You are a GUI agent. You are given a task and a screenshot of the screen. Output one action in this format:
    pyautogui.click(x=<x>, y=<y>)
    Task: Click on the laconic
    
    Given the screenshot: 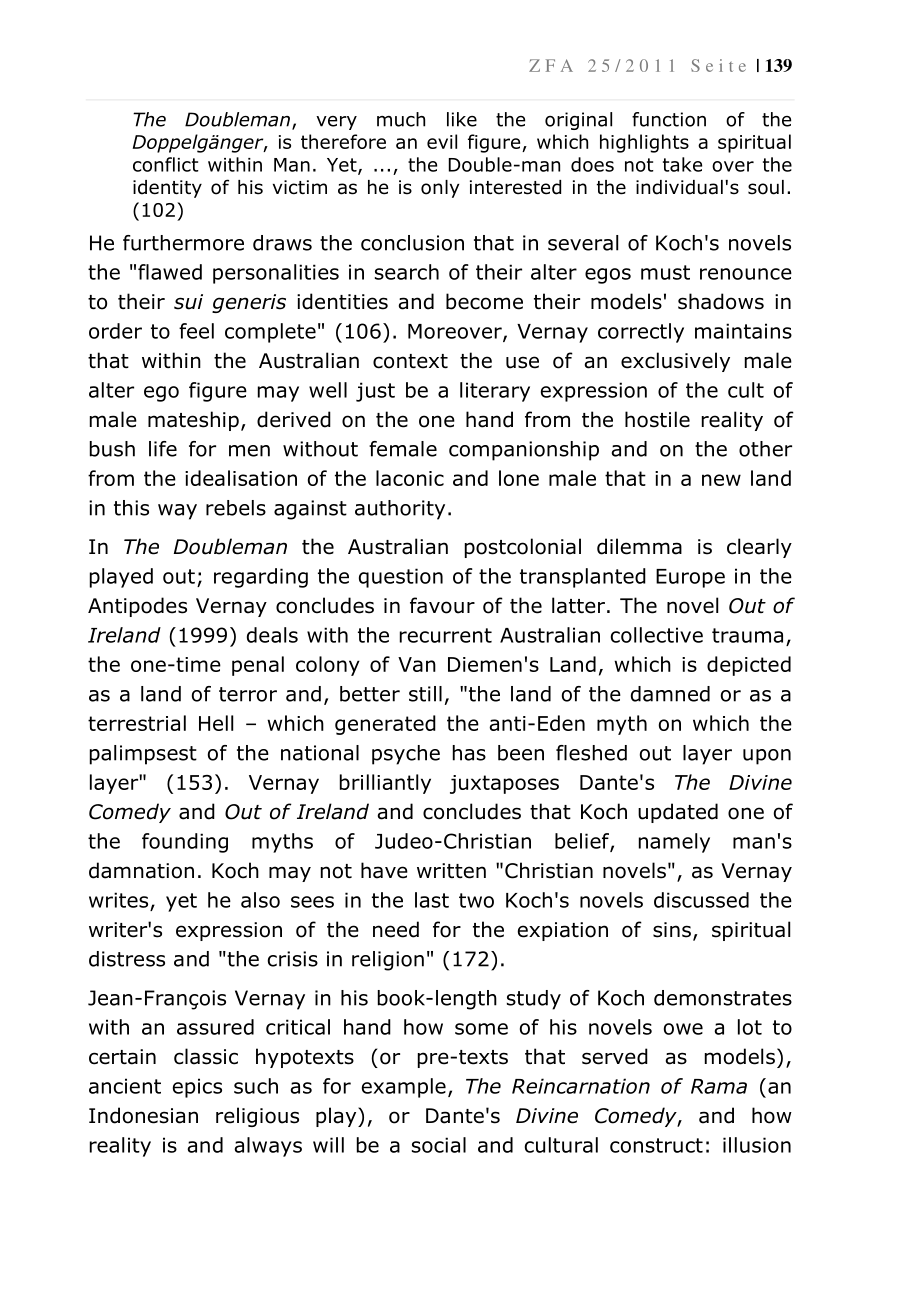 What is the action you would take?
    pyautogui.click(x=410, y=478)
